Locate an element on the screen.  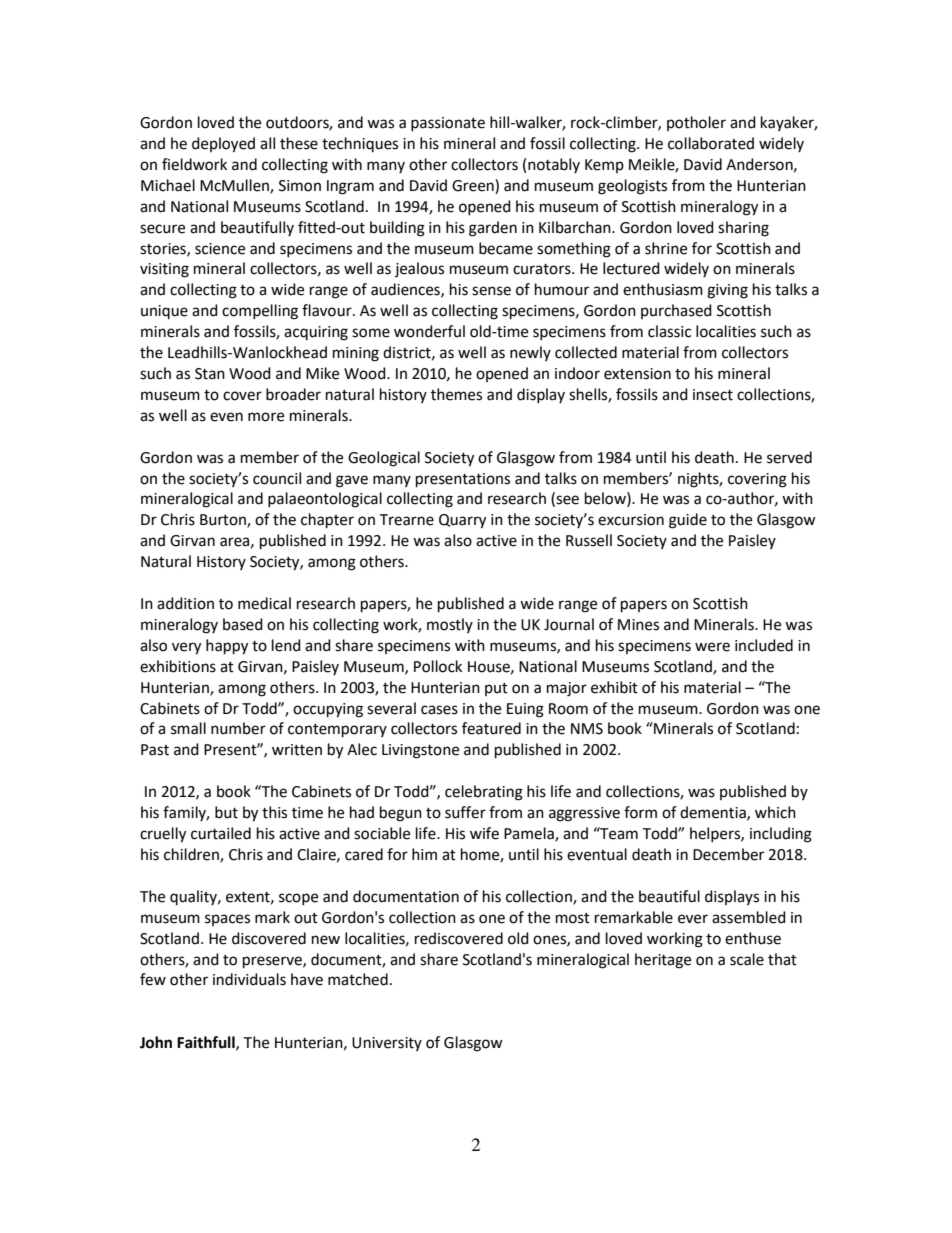
themes is located at coordinates (456, 394).
